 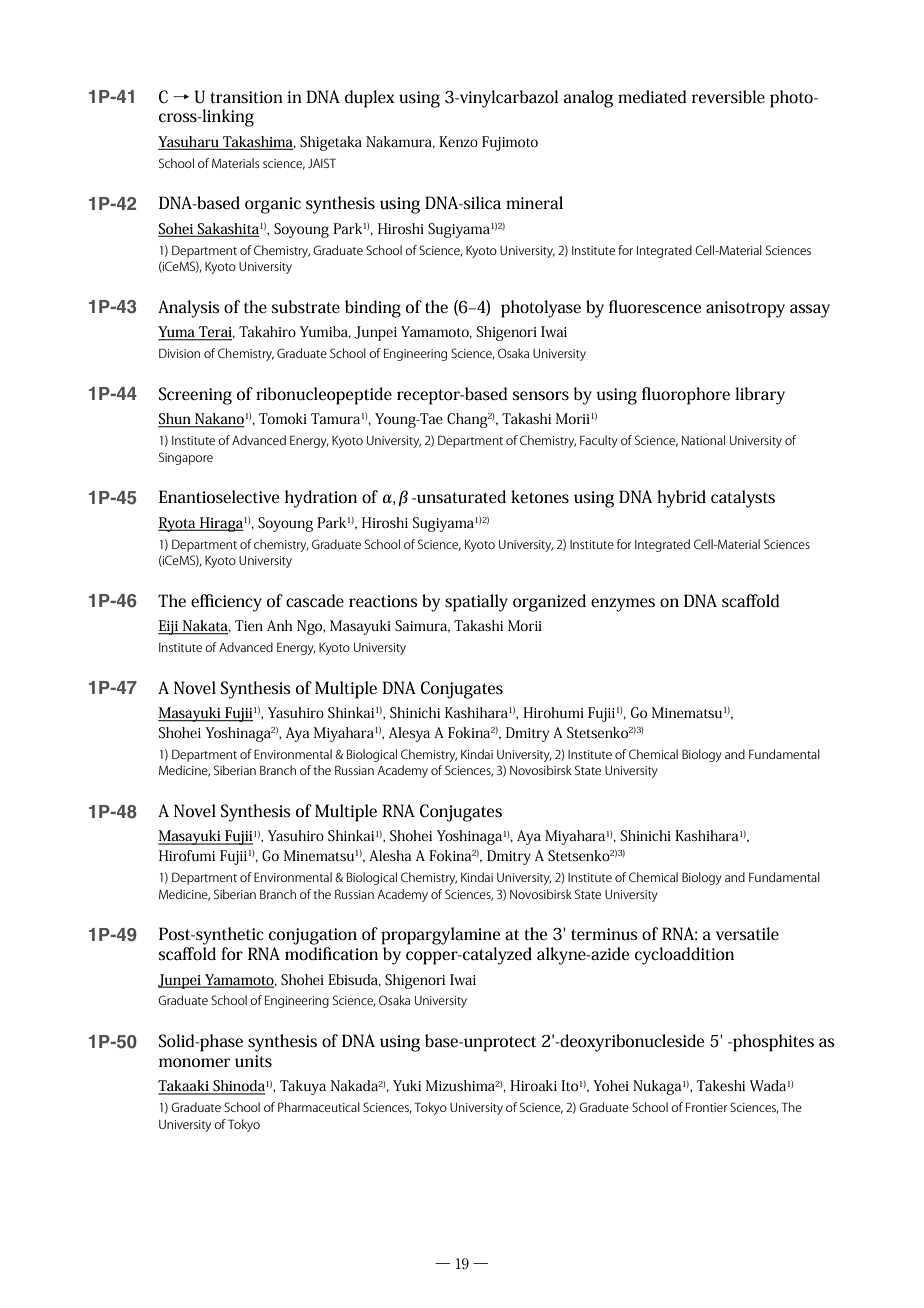 I want to click on sensors, so click(x=540, y=396).
